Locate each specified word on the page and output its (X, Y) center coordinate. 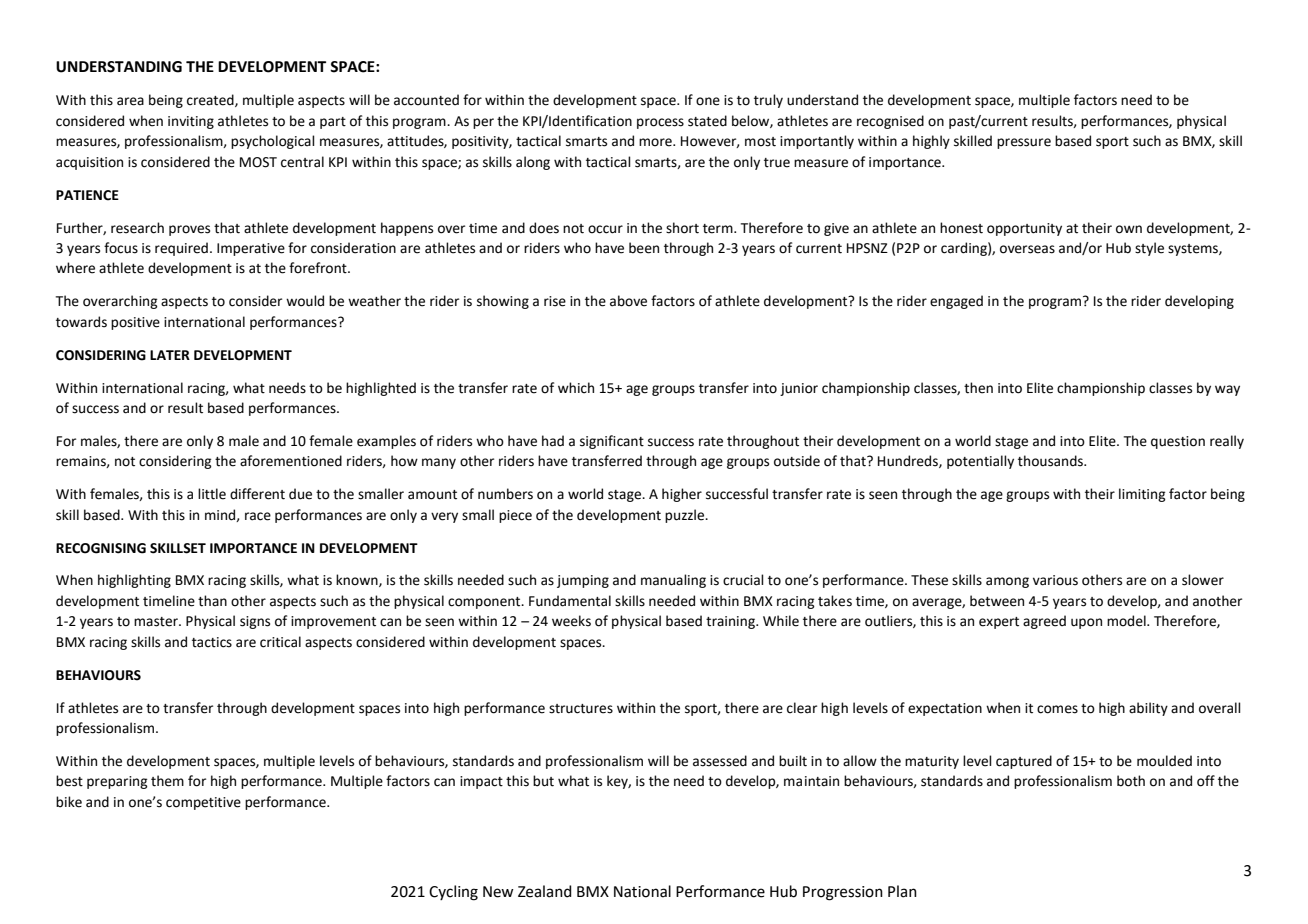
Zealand (545, 891)
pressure (1024, 143)
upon (1086, 623)
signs (255, 622)
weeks (571, 621)
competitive (203, 803)
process (660, 123)
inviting (191, 122)
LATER (170, 355)
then (978, 388)
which (576, 388)
